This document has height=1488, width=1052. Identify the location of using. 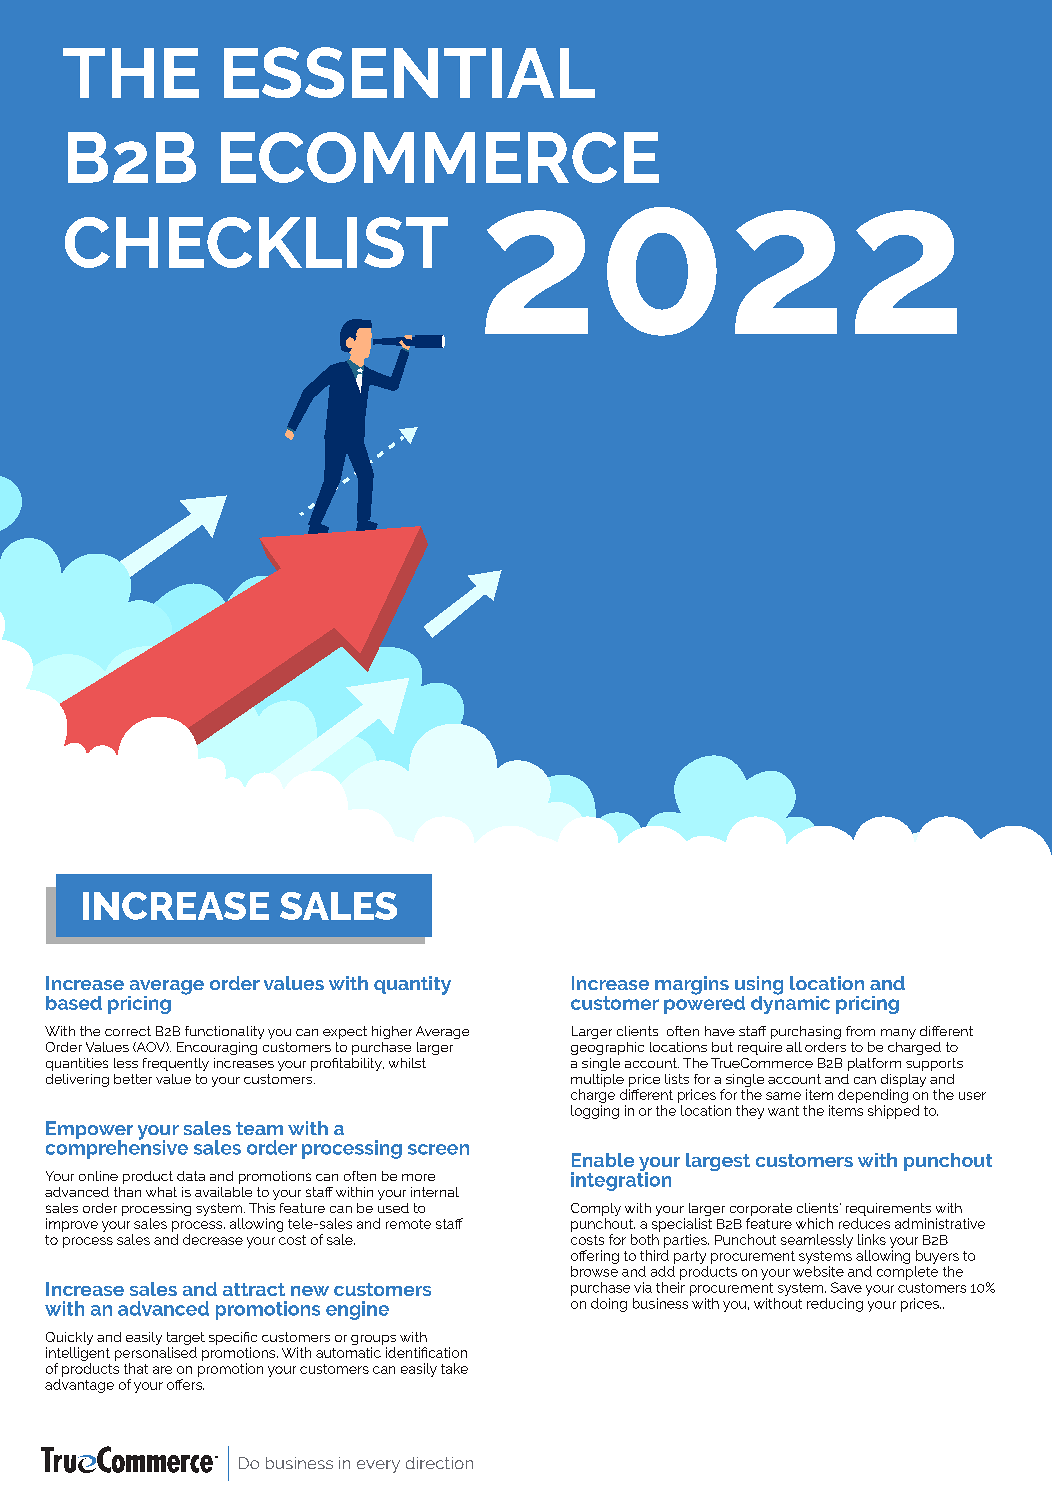
(759, 986).
